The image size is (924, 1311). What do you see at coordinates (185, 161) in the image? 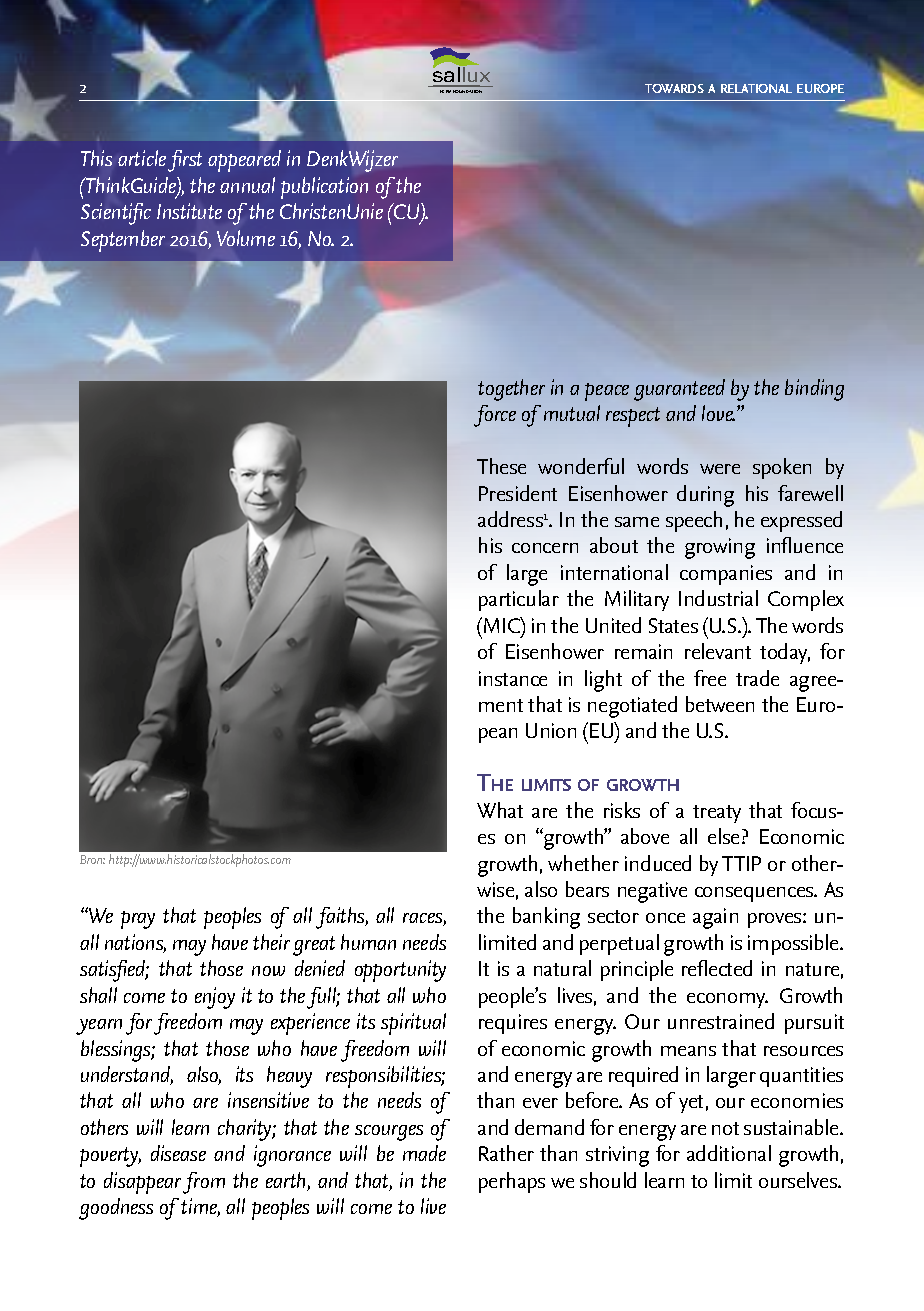
I see `first` at bounding box center [185, 161].
